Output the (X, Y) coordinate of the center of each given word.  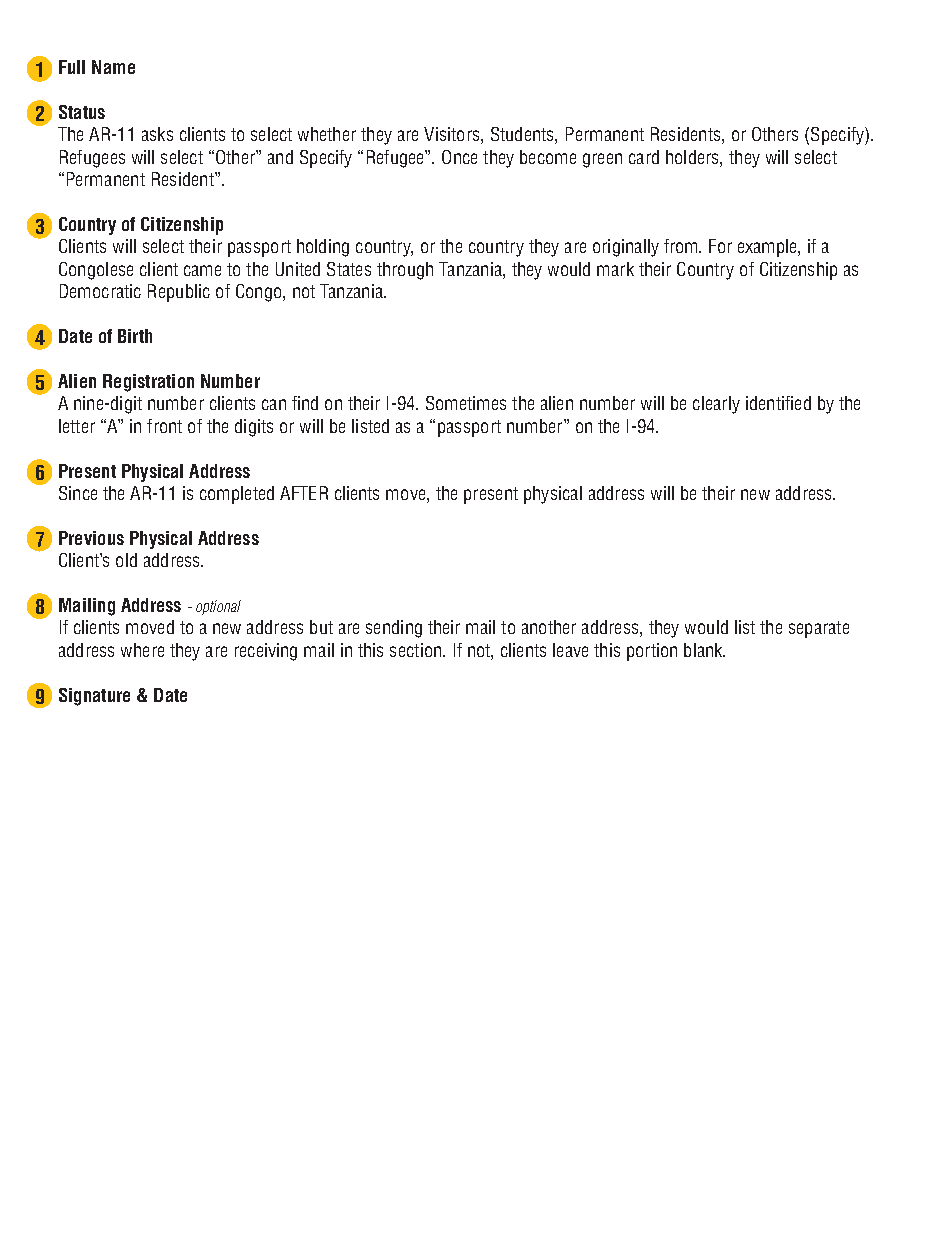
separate (819, 629)
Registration (148, 383)
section (415, 650)
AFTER (304, 493)
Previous (91, 538)
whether (327, 134)
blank (704, 650)
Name (113, 67)
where (142, 650)
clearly (716, 405)
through (405, 271)
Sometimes (466, 403)
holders (693, 157)
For (720, 246)
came (202, 270)
